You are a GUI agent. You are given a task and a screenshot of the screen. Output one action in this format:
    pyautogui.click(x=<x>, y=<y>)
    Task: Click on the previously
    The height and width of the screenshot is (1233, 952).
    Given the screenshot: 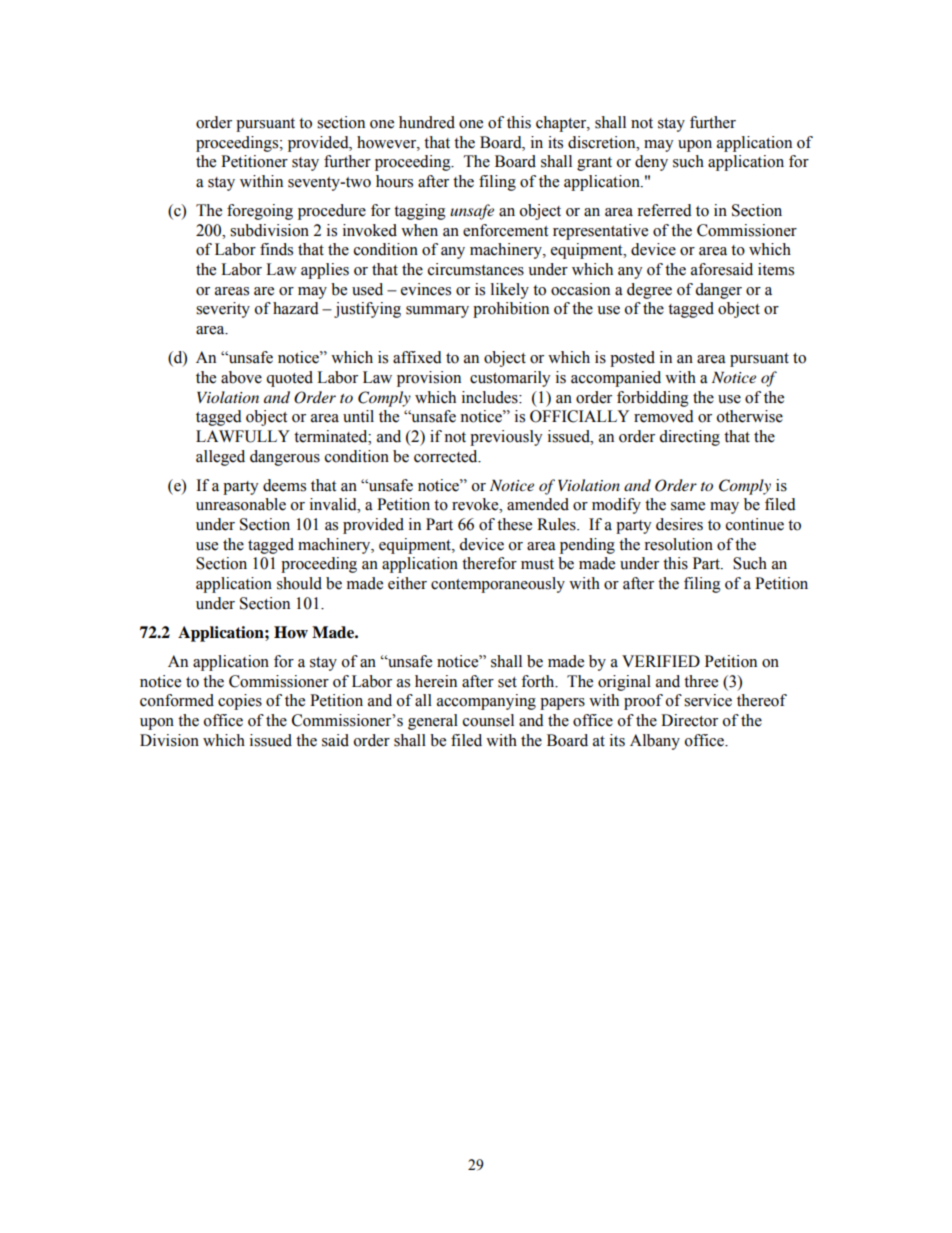 What is the action you would take?
    pyautogui.click(x=506, y=438)
